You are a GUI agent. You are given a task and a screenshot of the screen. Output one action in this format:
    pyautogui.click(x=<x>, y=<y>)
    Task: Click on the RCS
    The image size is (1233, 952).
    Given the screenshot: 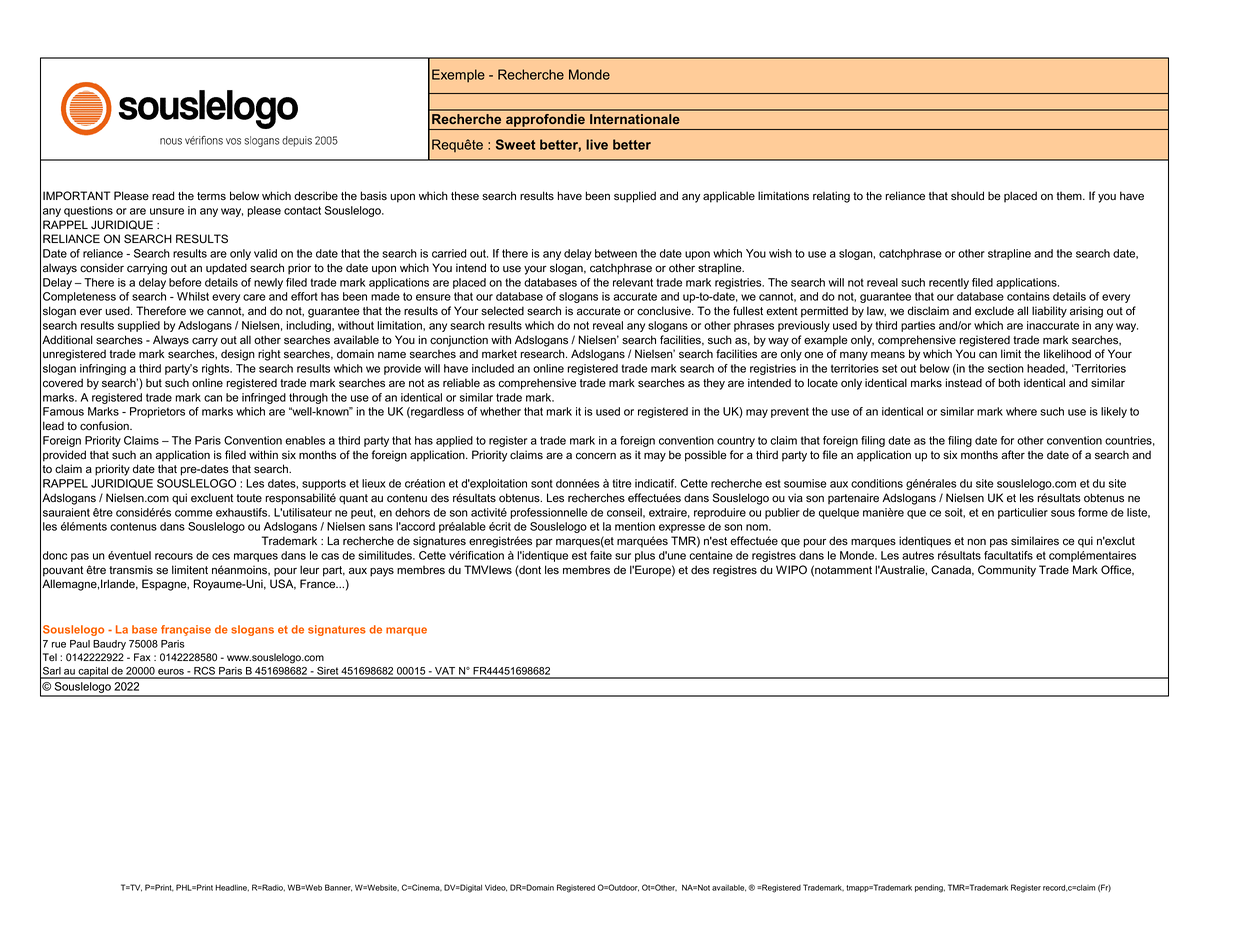 What is the action you would take?
    pyautogui.click(x=204, y=672)
